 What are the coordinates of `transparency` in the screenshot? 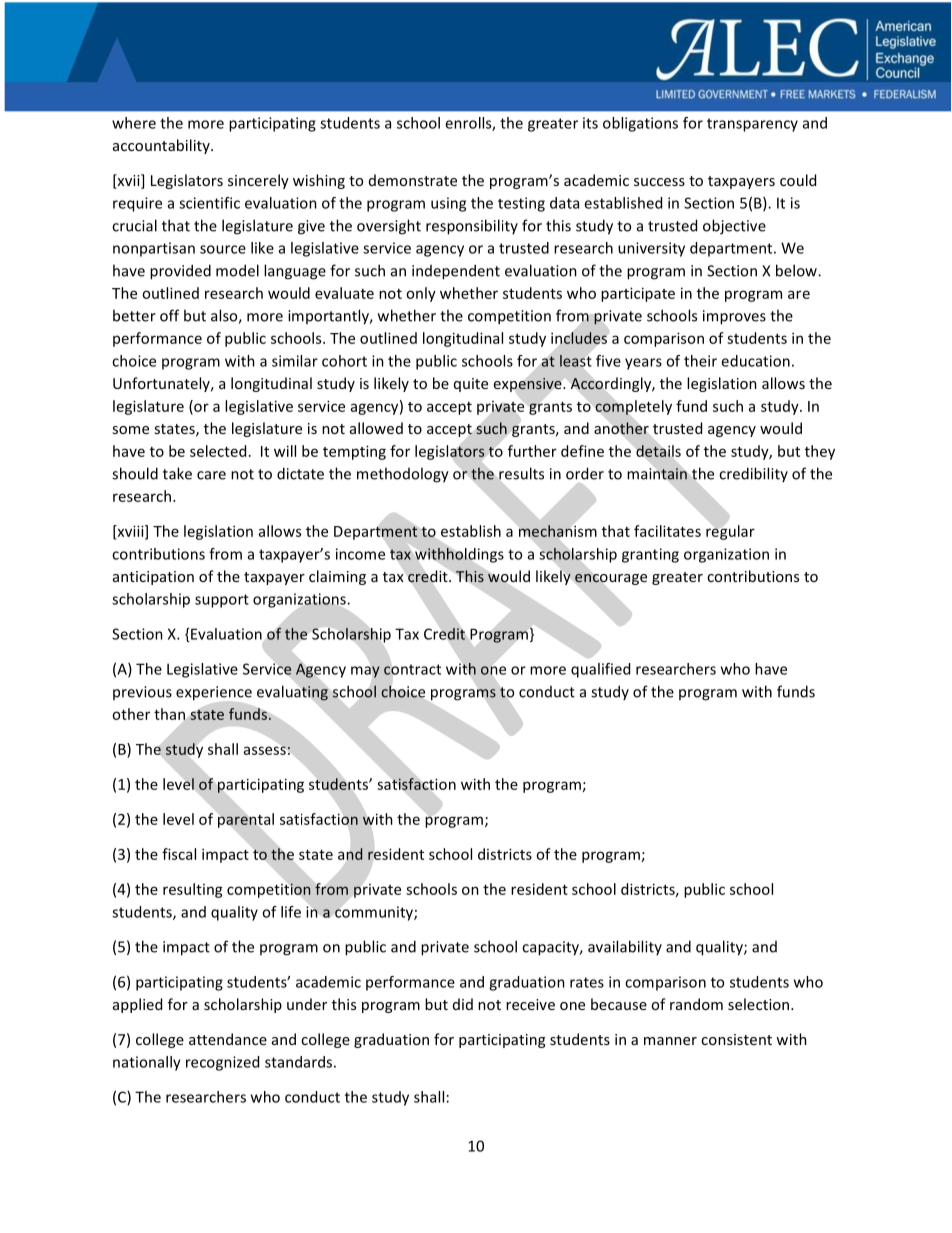 It's located at (752, 125).
